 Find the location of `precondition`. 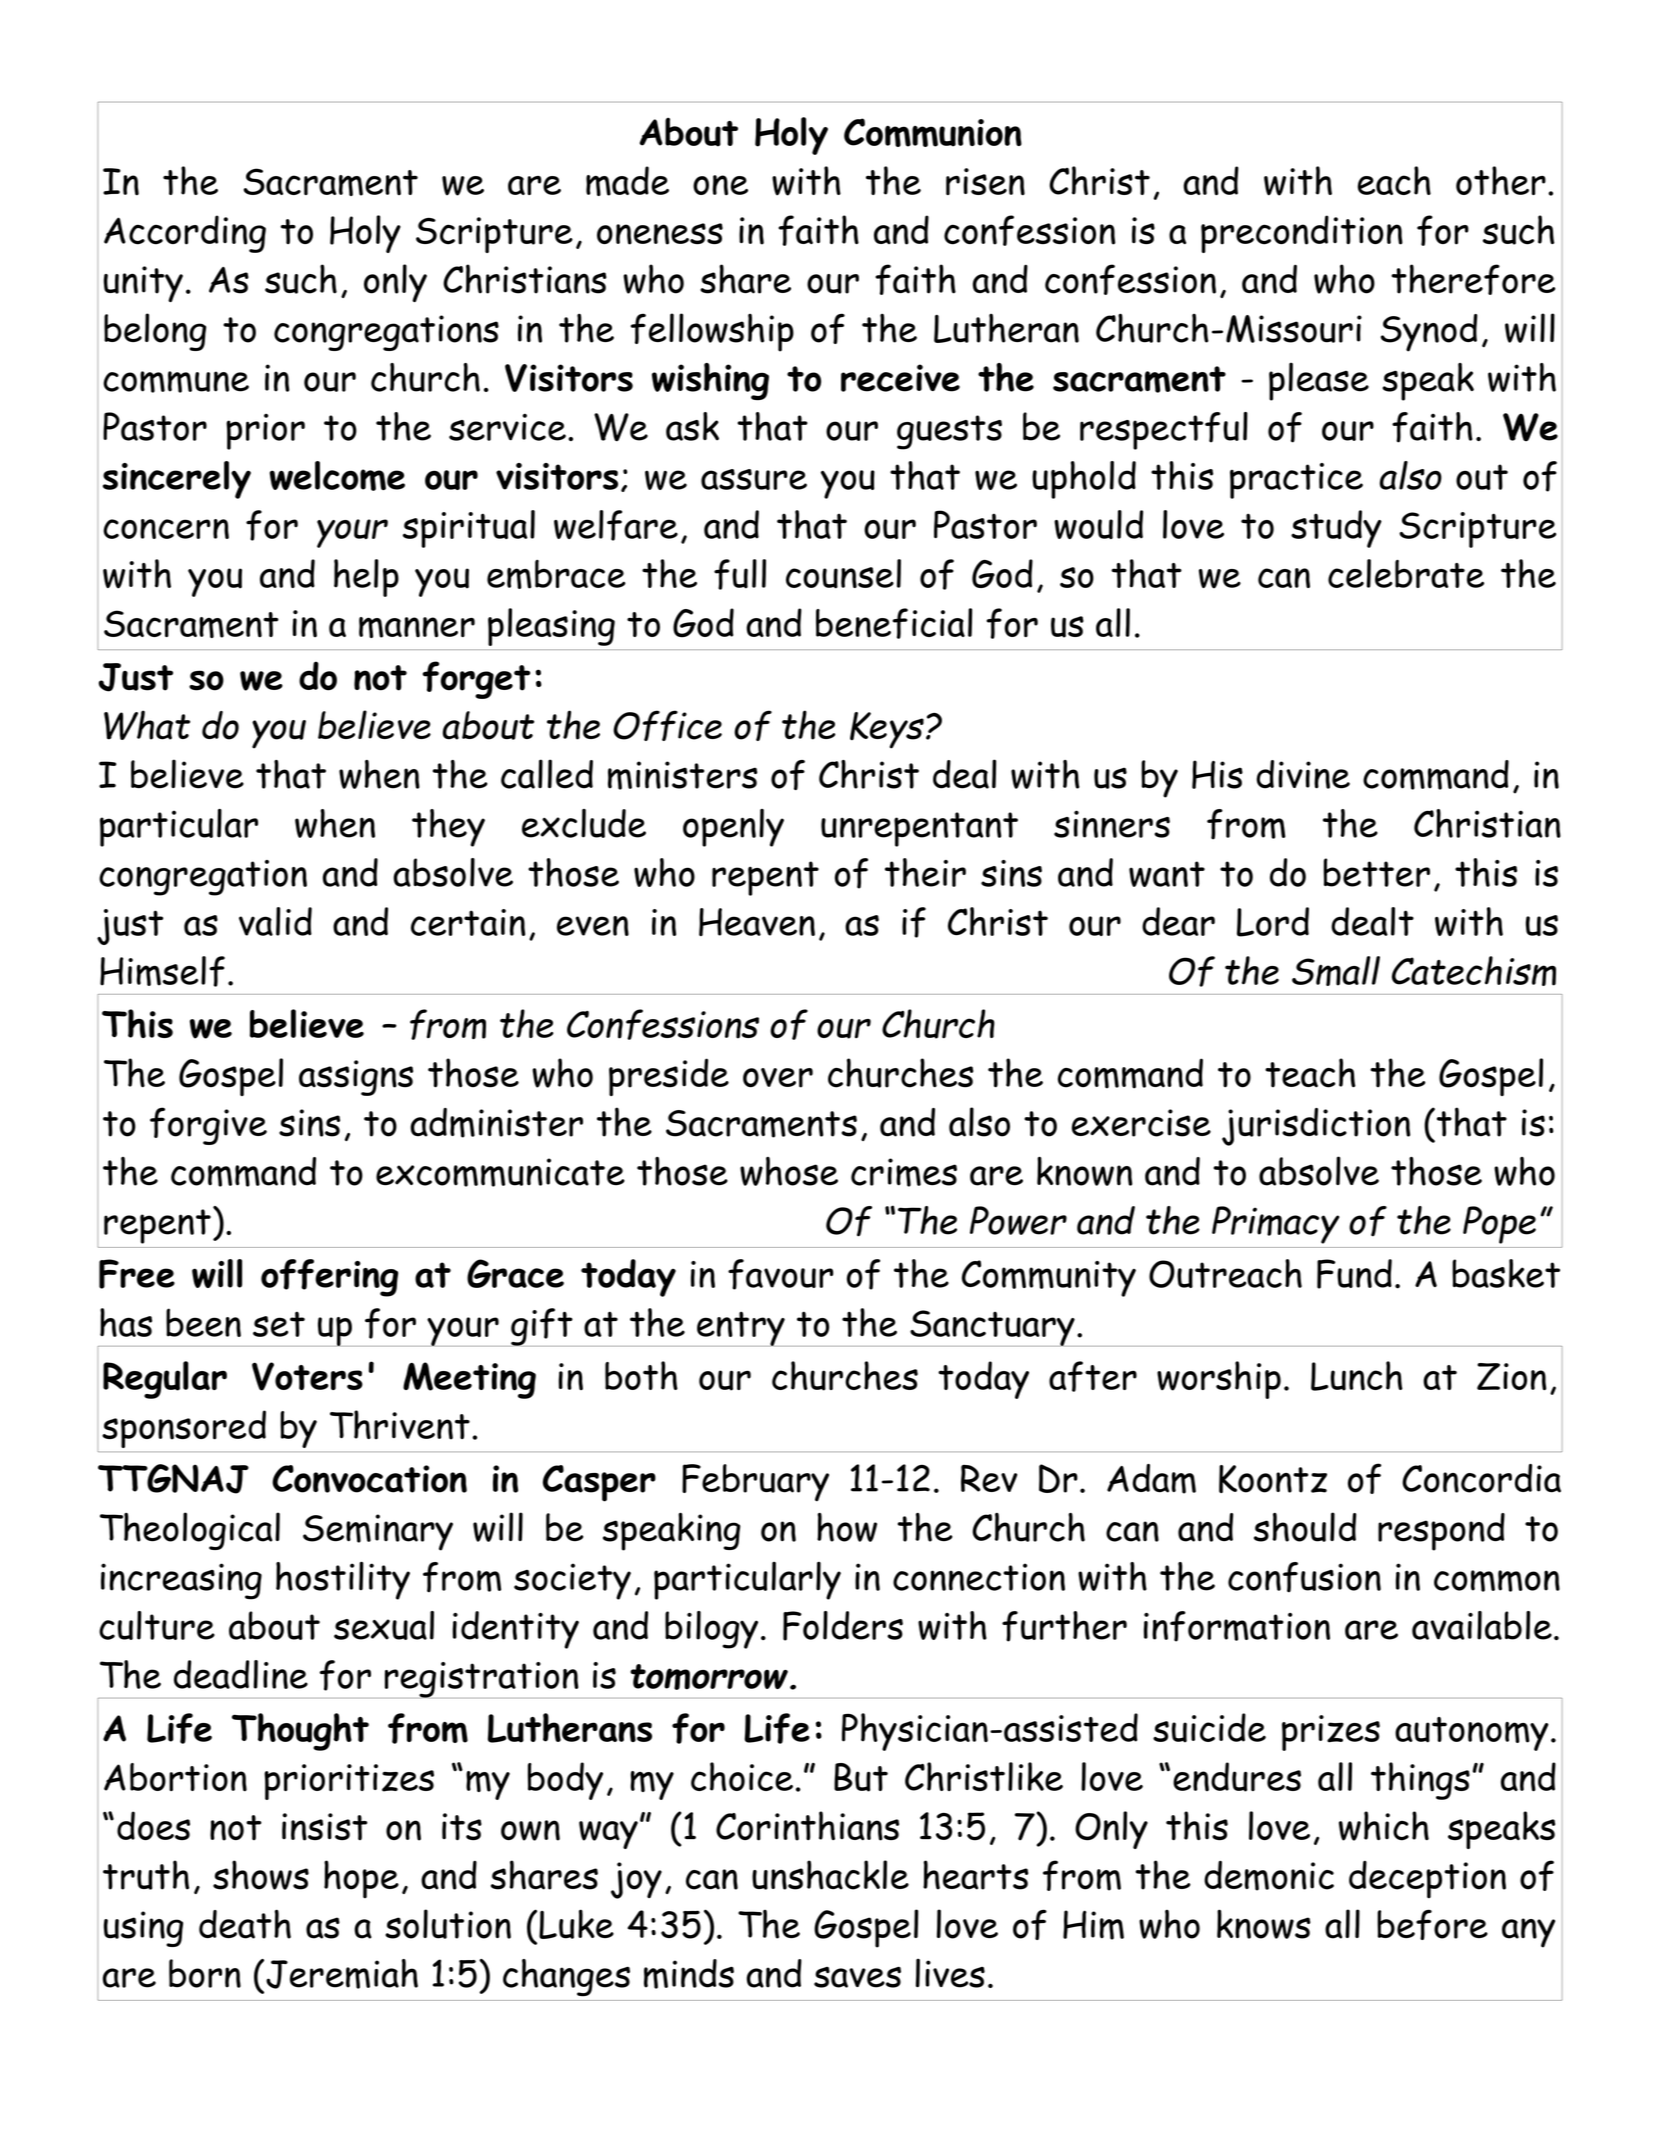

precondition is located at coordinates (1302, 234).
